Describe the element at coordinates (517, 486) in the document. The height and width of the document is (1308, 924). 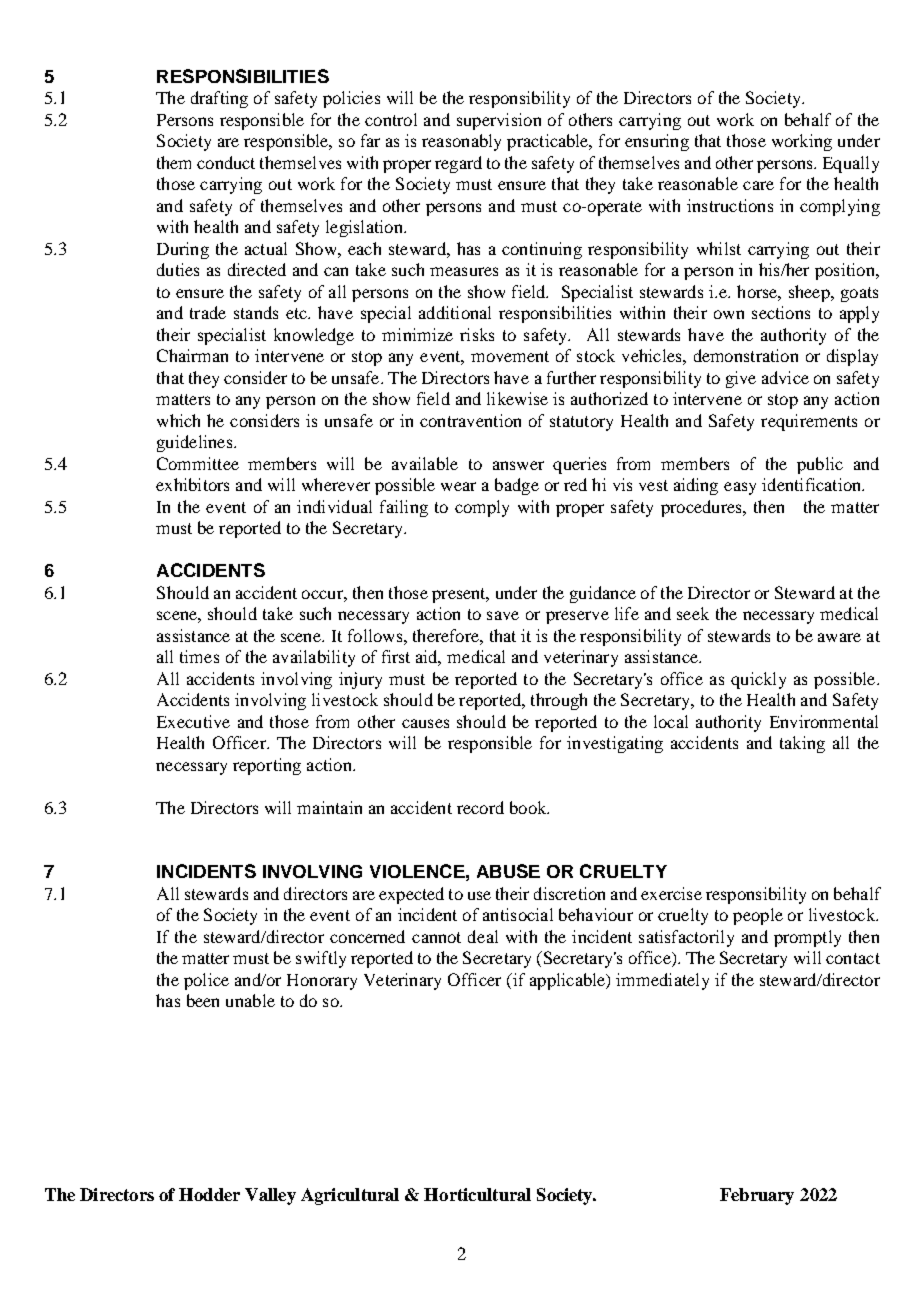
I see `badge` at that location.
